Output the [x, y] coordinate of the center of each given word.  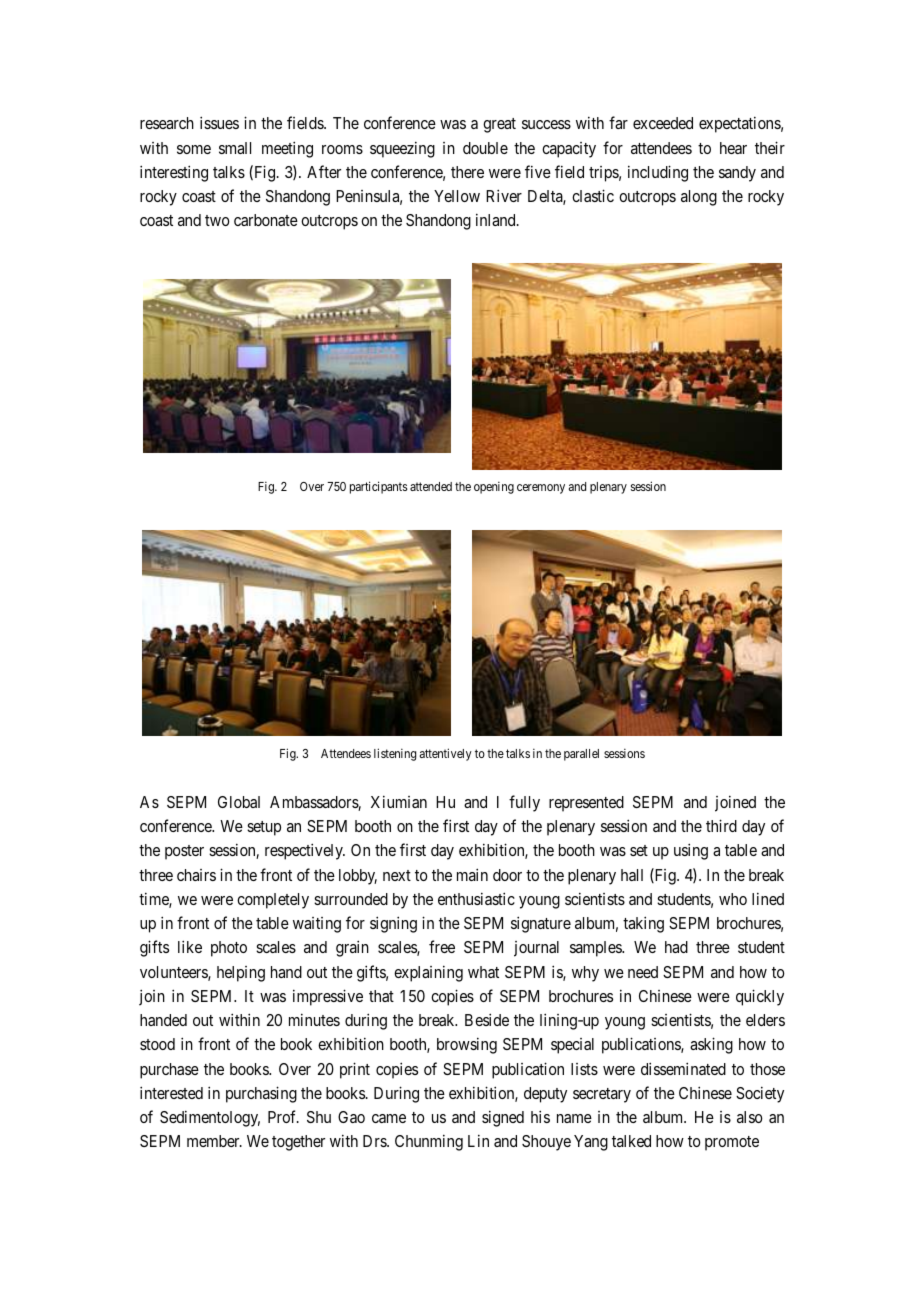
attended [431, 486]
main [472, 874]
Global [239, 802]
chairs [196, 875]
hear [733, 148]
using [691, 851]
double [485, 148]
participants [379, 487]
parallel [581, 755]
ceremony [541, 489]
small [235, 148]
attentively [446, 754]
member [214, 1141]
